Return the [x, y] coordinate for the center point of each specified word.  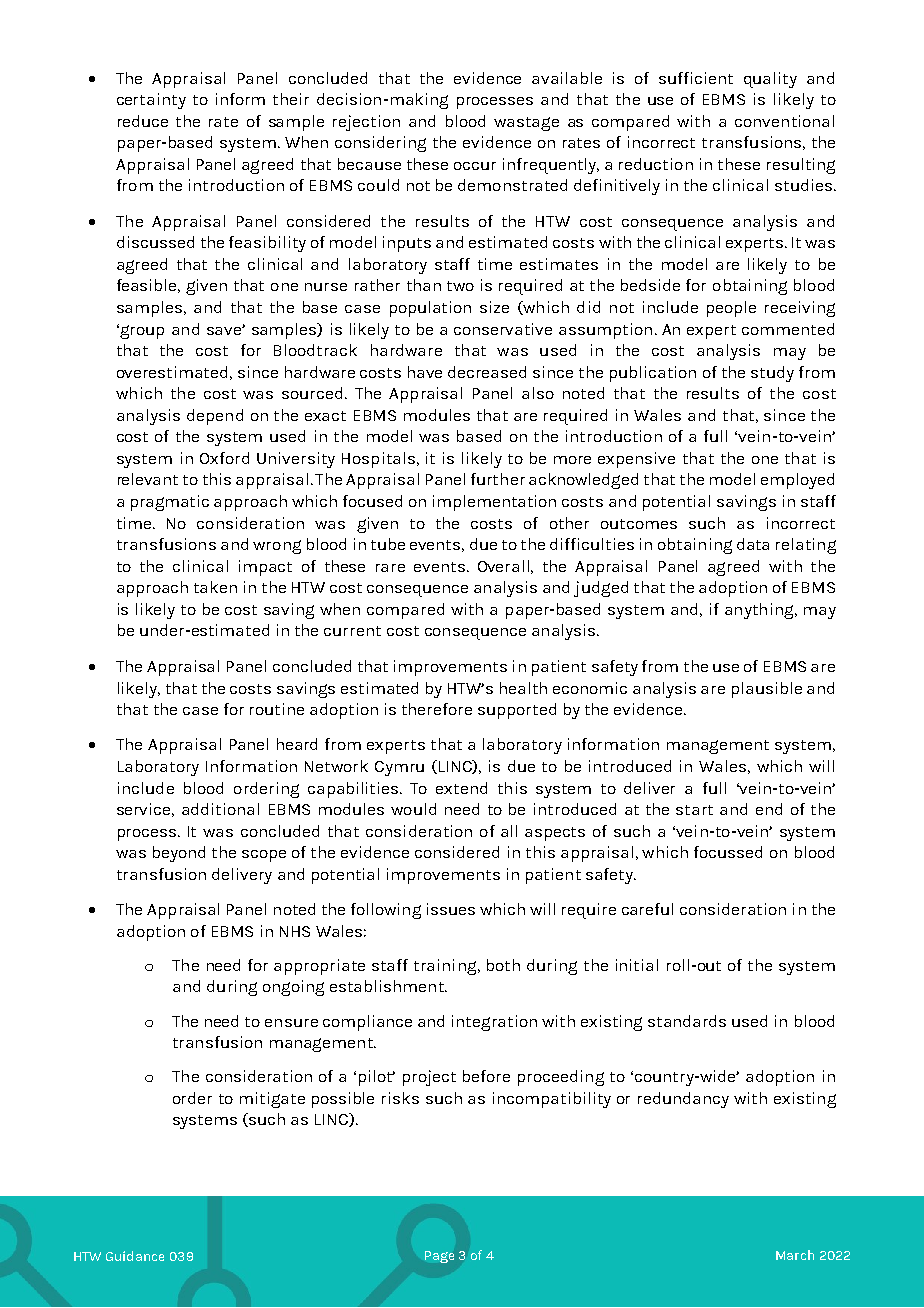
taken [215, 587]
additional [220, 809]
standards [687, 1021]
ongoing [293, 988]
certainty [151, 101]
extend [461, 788]
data [753, 544]
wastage [526, 124]
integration [494, 1023]
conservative [503, 329]
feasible [148, 286]
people [731, 309]
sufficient [696, 78]
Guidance [135, 1256]
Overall [503, 566]
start [694, 810]
